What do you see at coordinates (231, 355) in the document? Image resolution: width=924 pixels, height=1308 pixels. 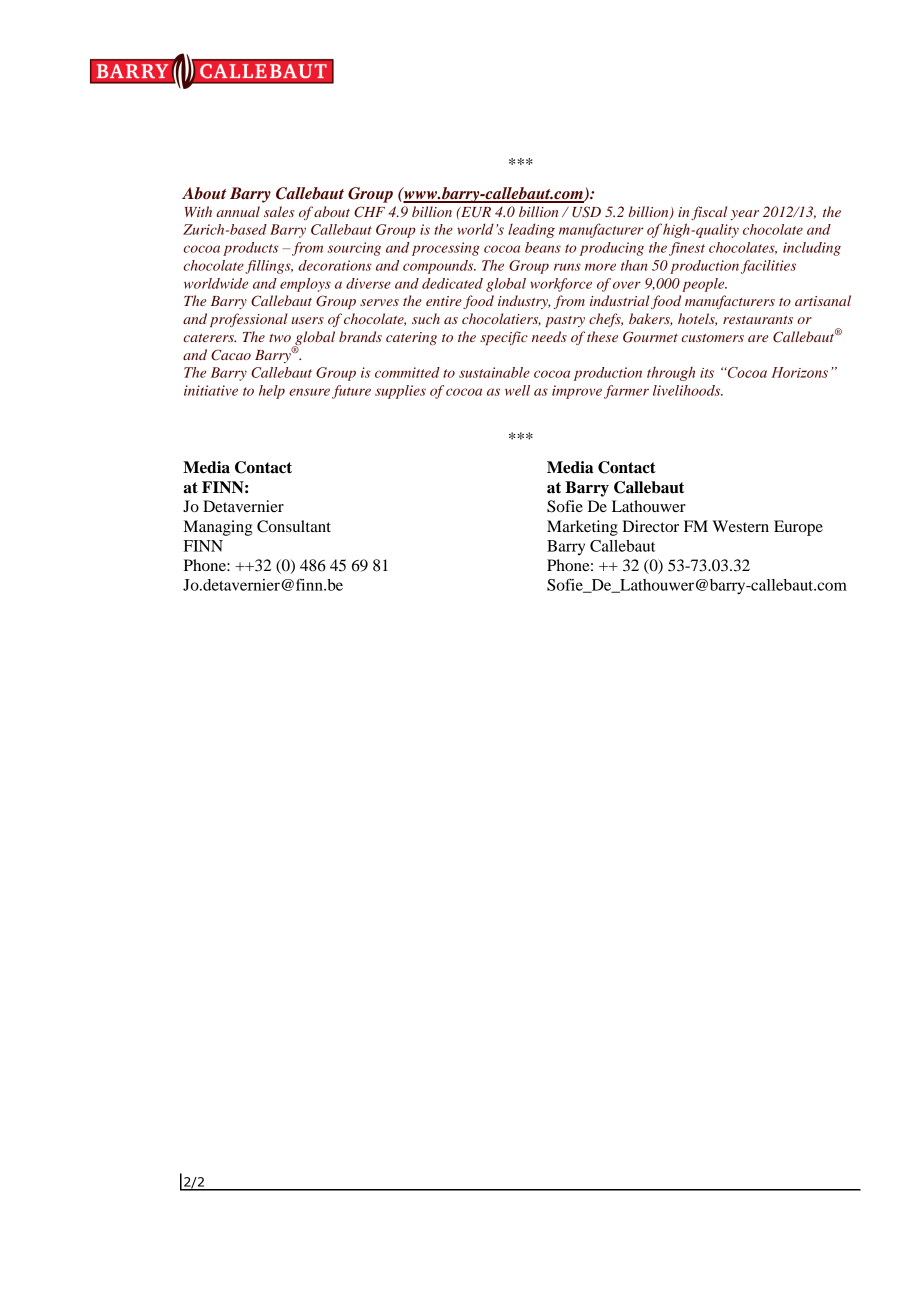 I see `Cacao` at bounding box center [231, 355].
